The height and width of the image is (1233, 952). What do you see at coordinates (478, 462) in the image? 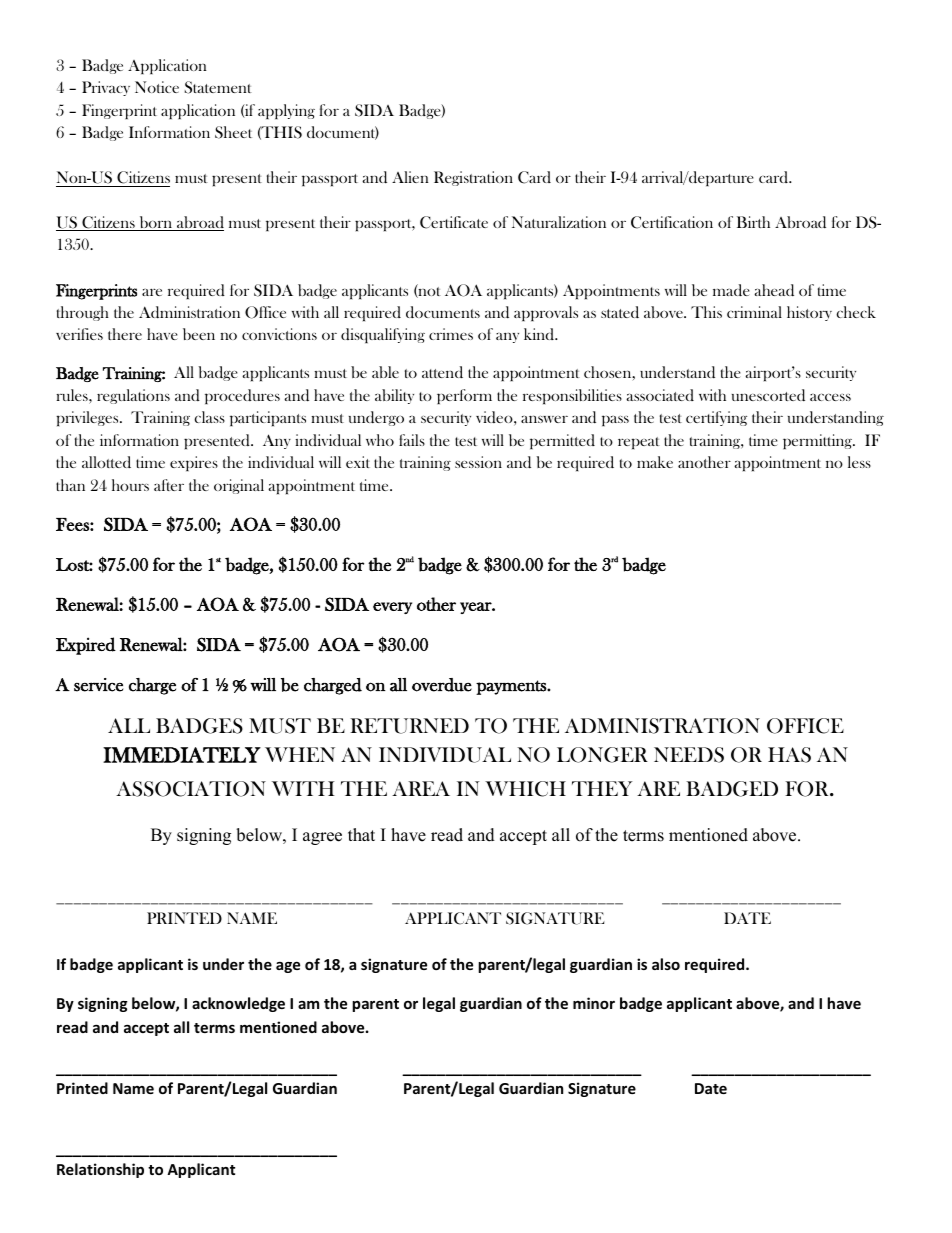
I see `session` at bounding box center [478, 462].
